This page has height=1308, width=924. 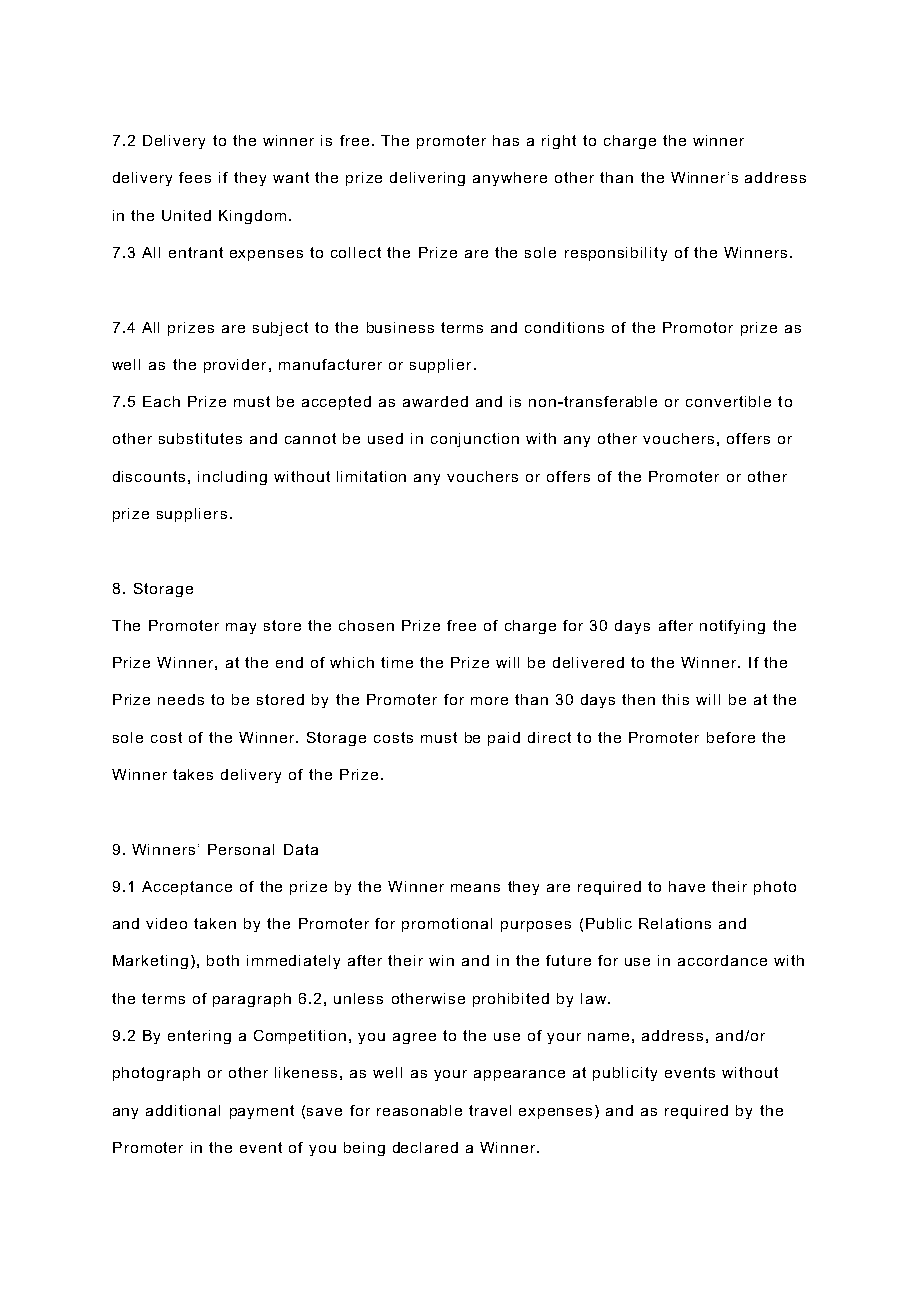 What do you see at coordinates (419, 1110) in the page?
I see `reasonable` at bounding box center [419, 1110].
